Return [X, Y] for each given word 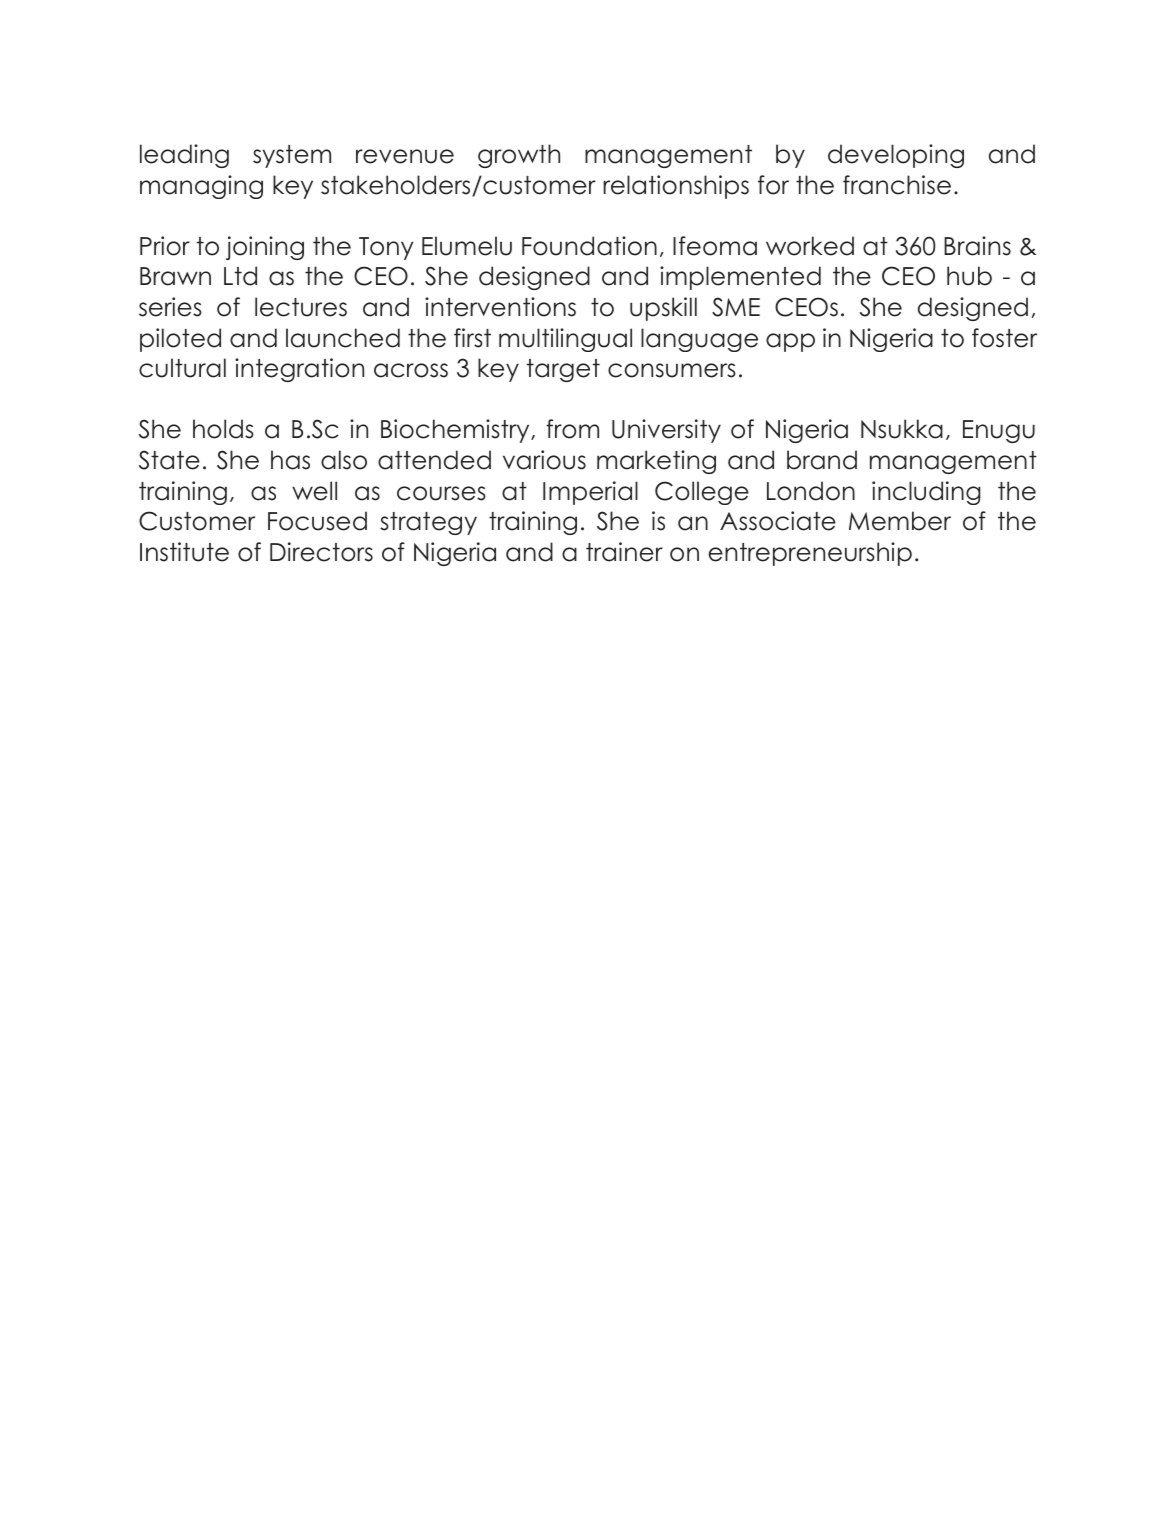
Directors [321, 552]
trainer [624, 552]
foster [1004, 338]
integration [299, 370]
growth [519, 156]
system [292, 156]
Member [900, 521]
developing [896, 156]
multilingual [565, 340]
